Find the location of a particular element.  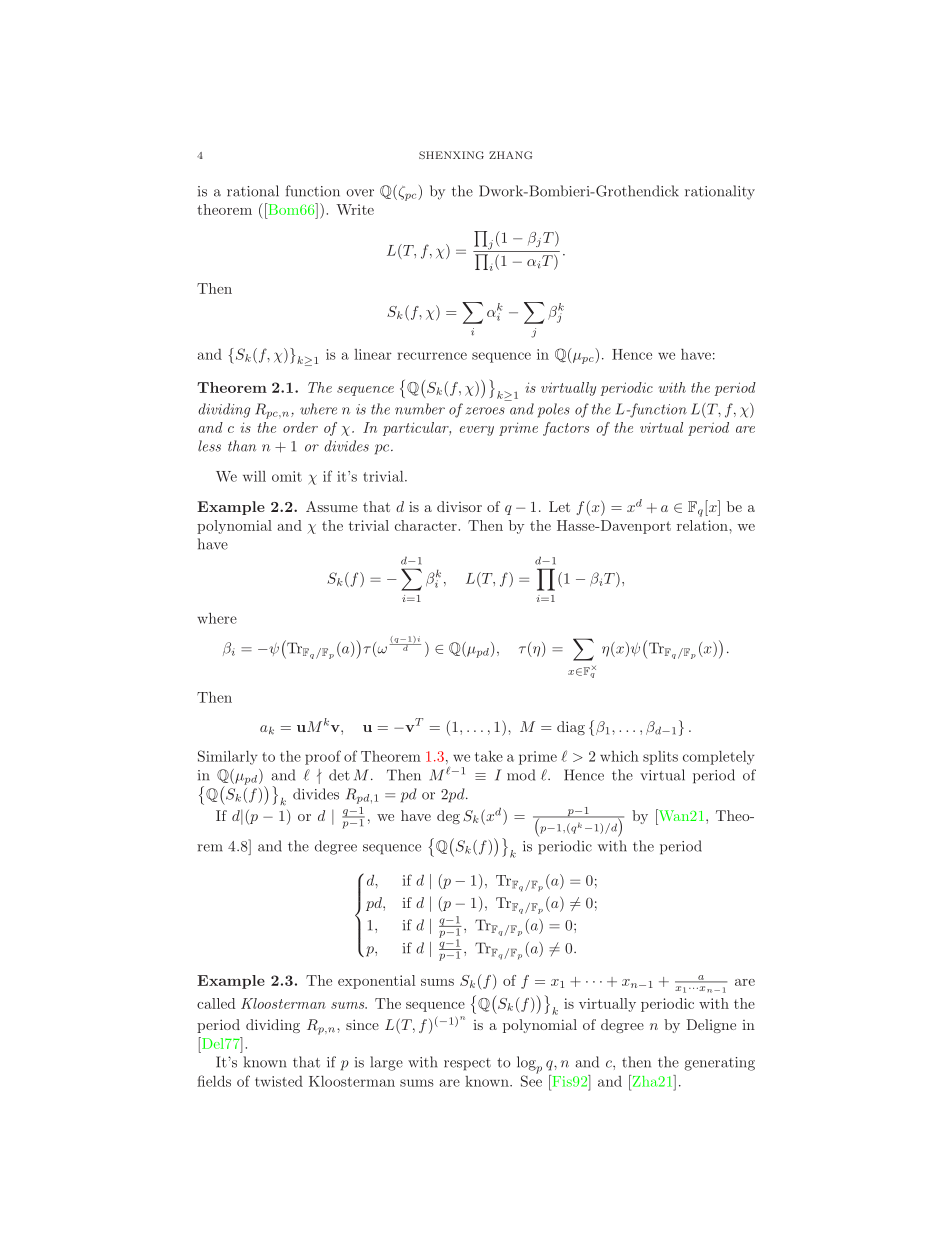

relation is located at coordinates (702, 525).
